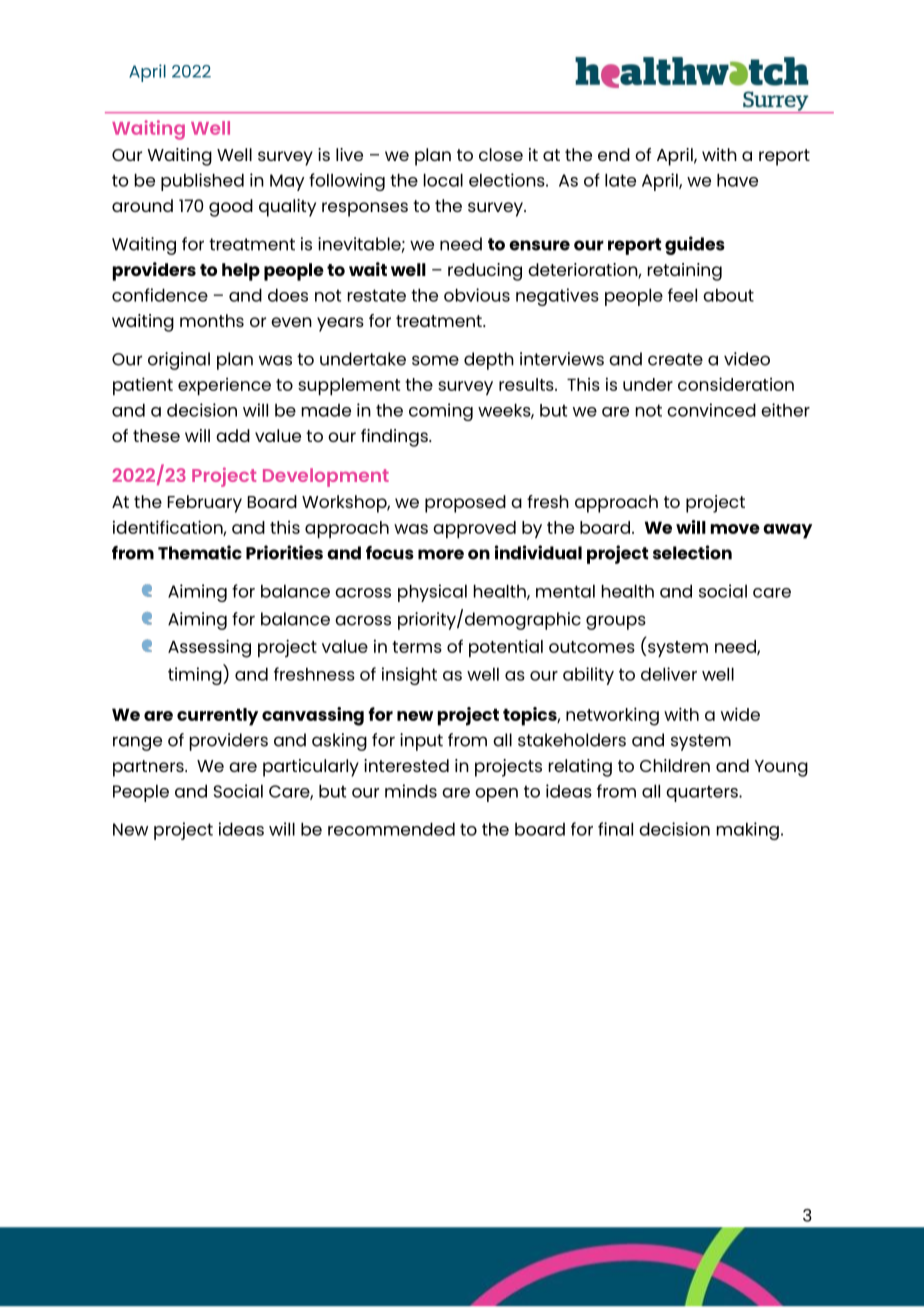 This document has height=1308, width=924. I want to click on published, so click(202, 182).
